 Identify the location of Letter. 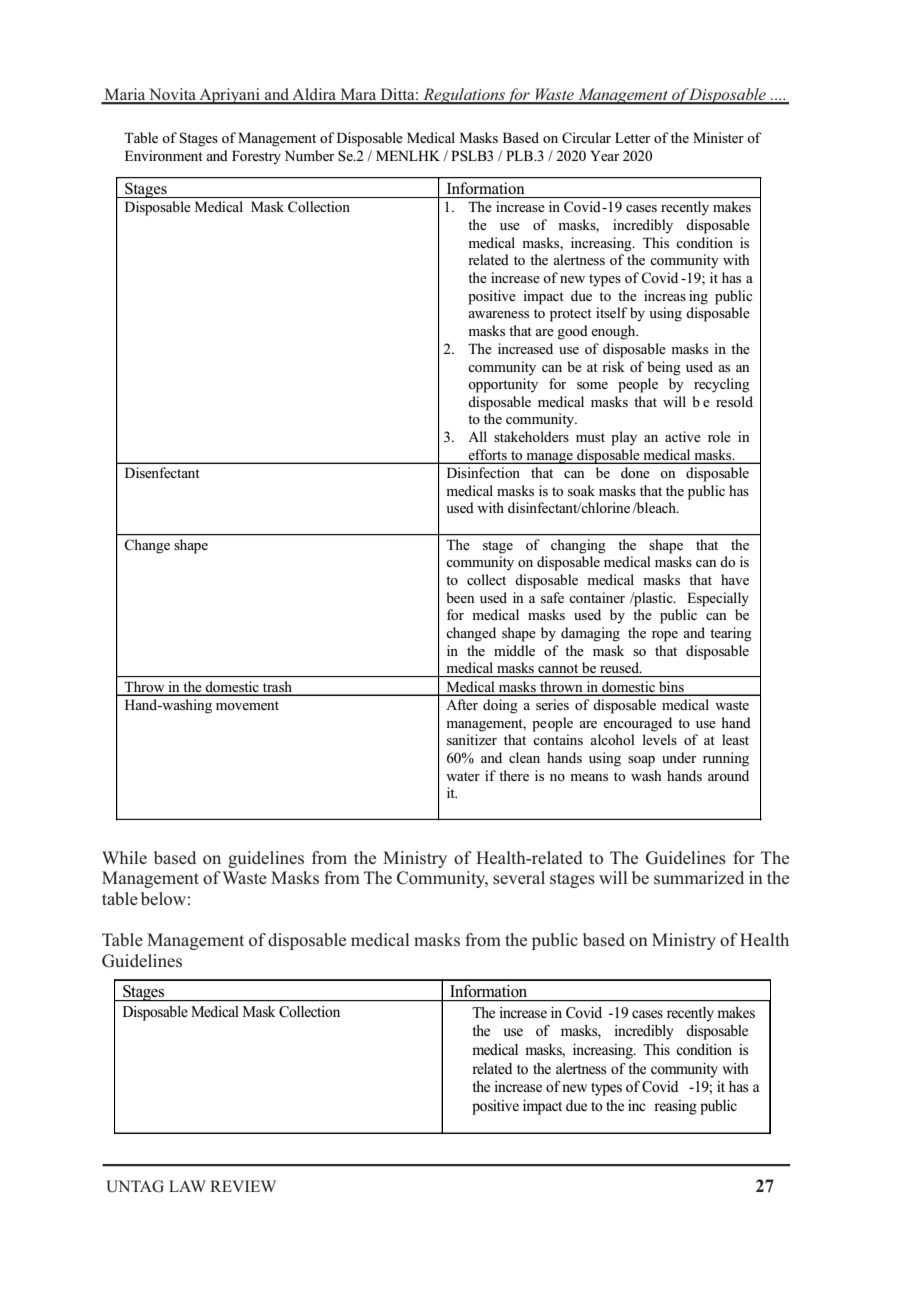
(632, 137).
